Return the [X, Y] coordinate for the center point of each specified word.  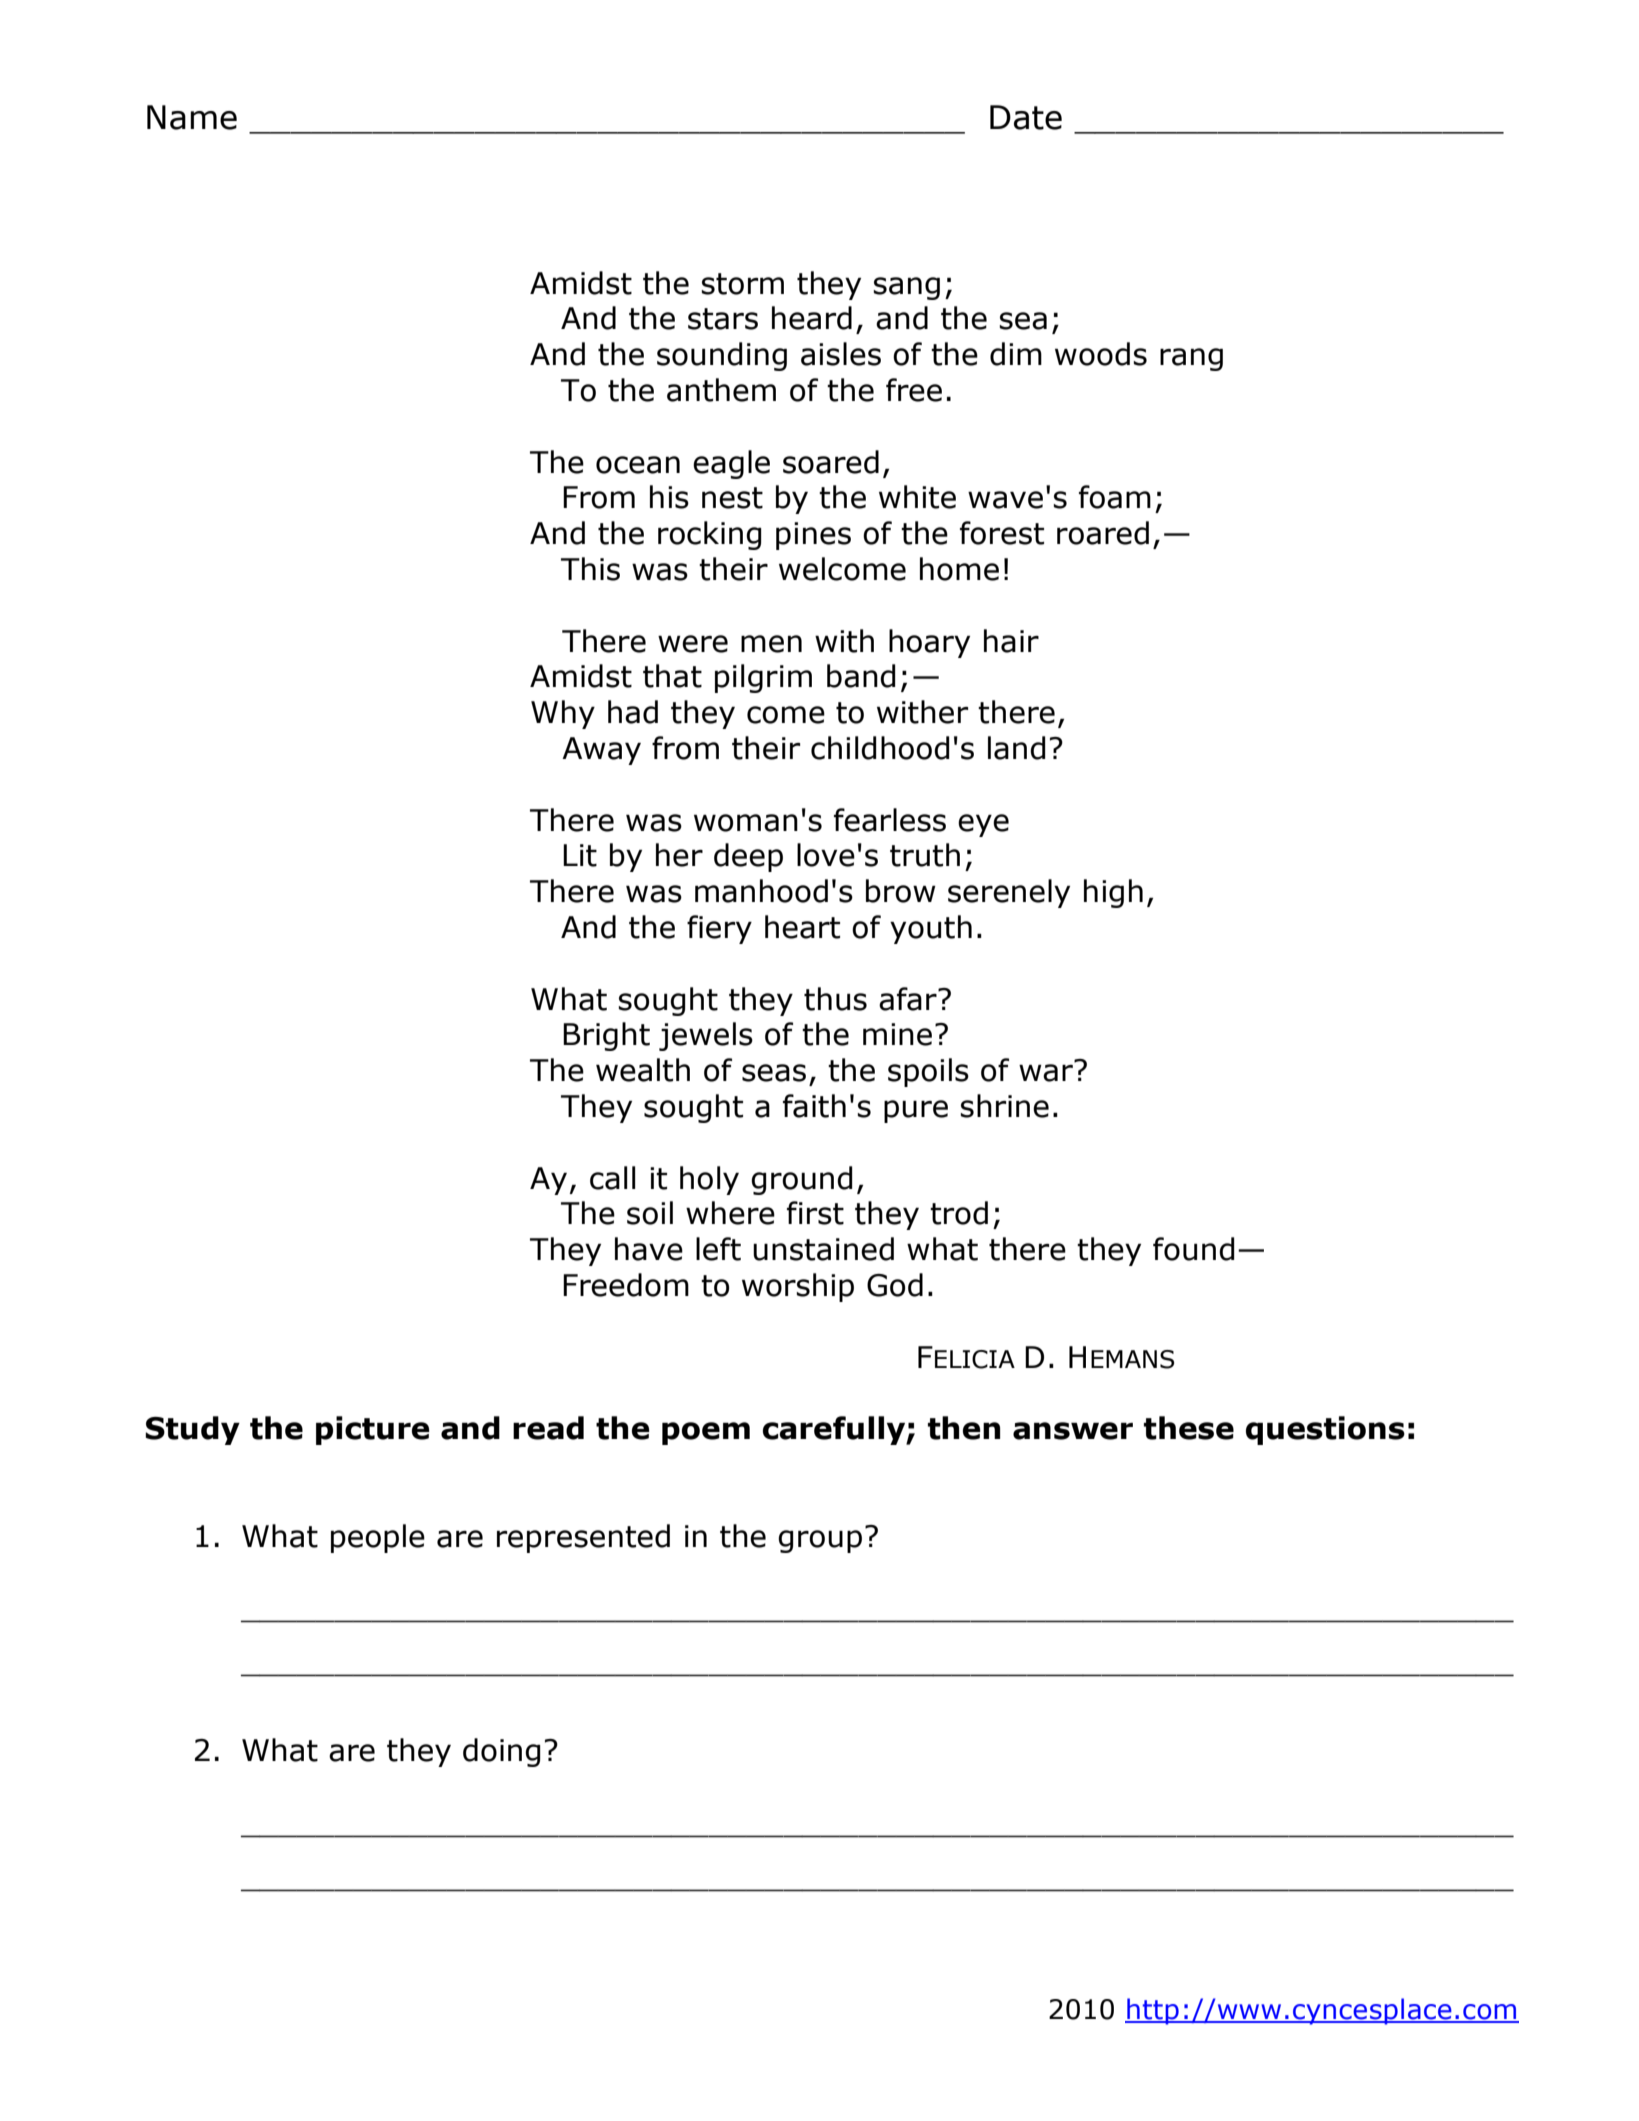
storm [742, 284]
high [1113, 893]
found [1194, 1249]
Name [192, 117]
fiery [719, 929]
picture [373, 1430]
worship [798, 1287]
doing [502, 1752]
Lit [580, 855]
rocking [710, 535]
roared [1103, 533]
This [590, 569]
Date [1026, 117]
